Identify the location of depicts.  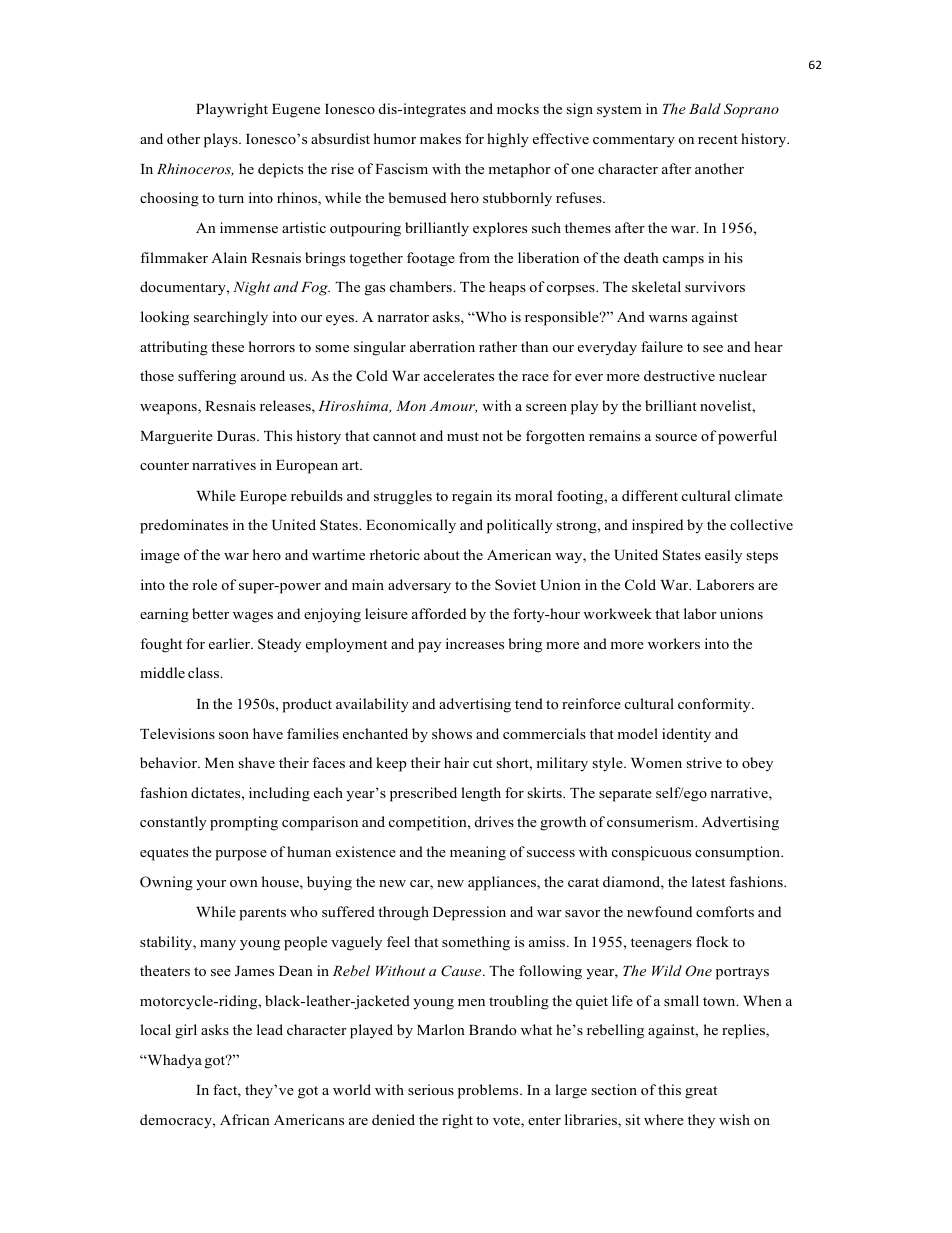
(280, 170).
